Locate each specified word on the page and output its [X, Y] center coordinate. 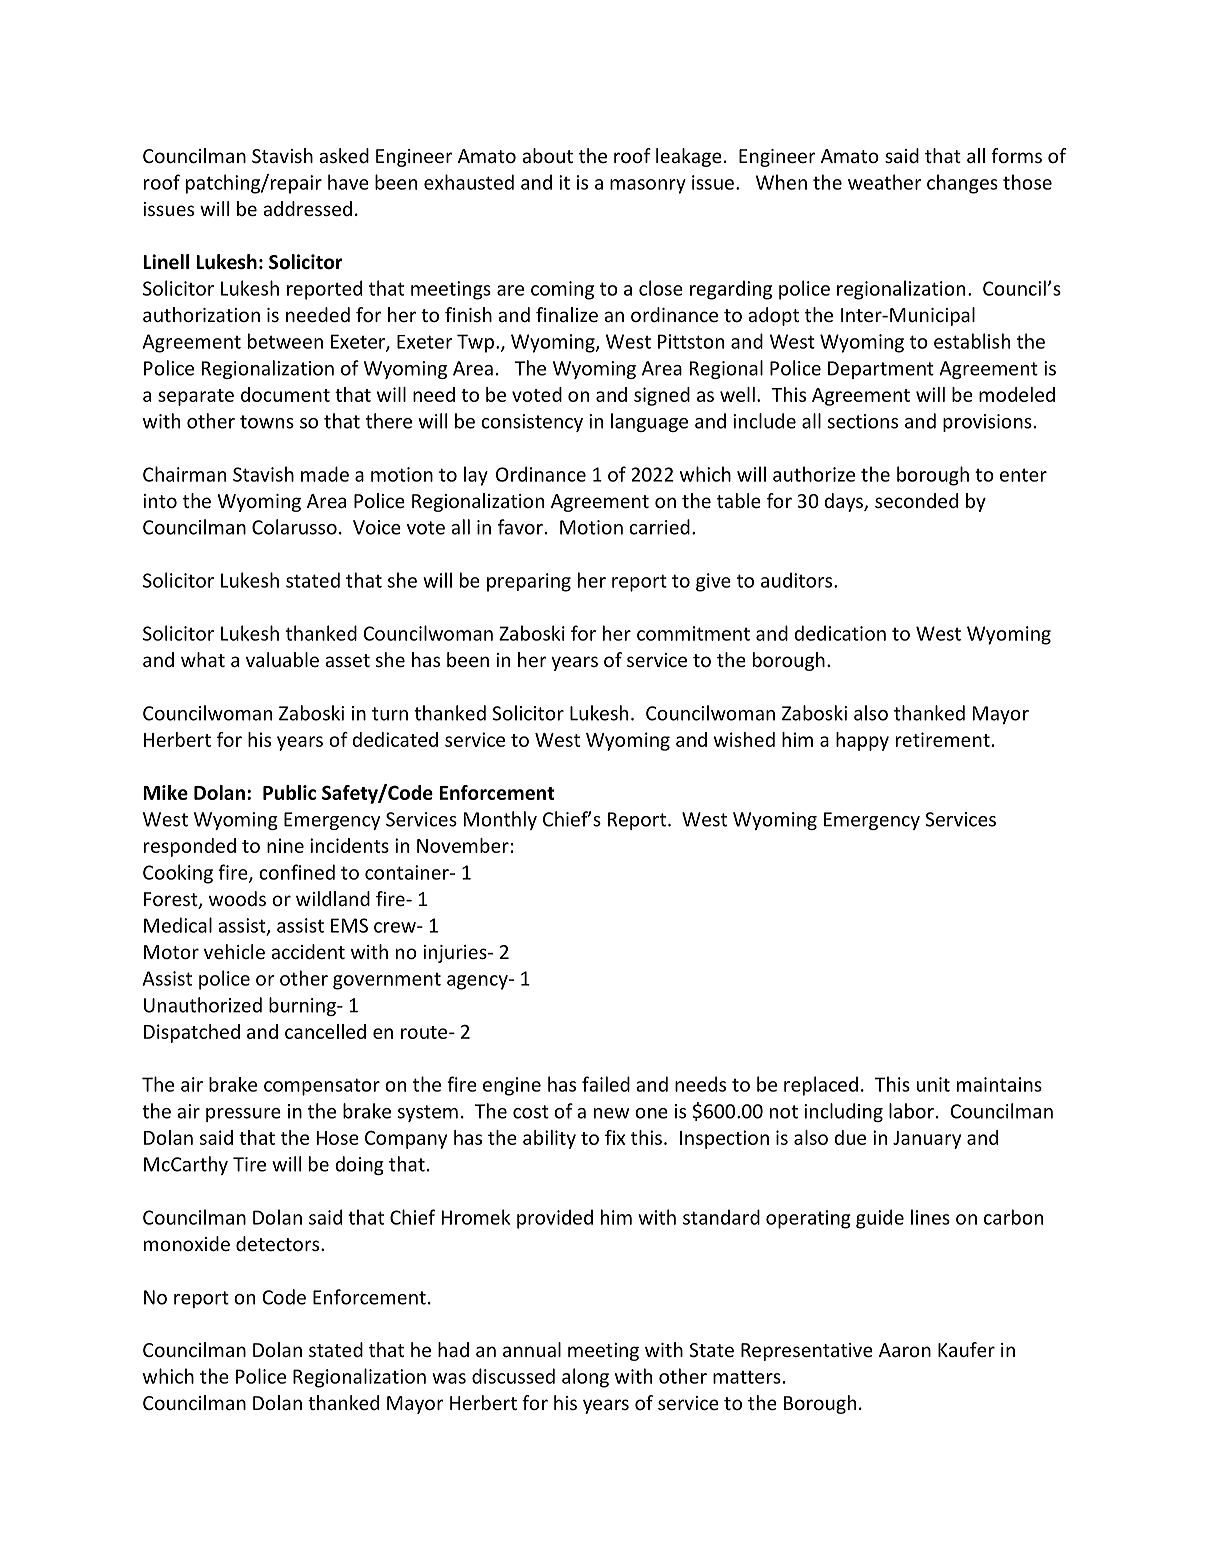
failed [606, 1084]
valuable [282, 659]
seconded [916, 500]
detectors [279, 1243]
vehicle [234, 951]
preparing [529, 582]
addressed [307, 208]
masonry [648, 186]
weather [885, 182]
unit [933, 1084]
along [585, 1378]
